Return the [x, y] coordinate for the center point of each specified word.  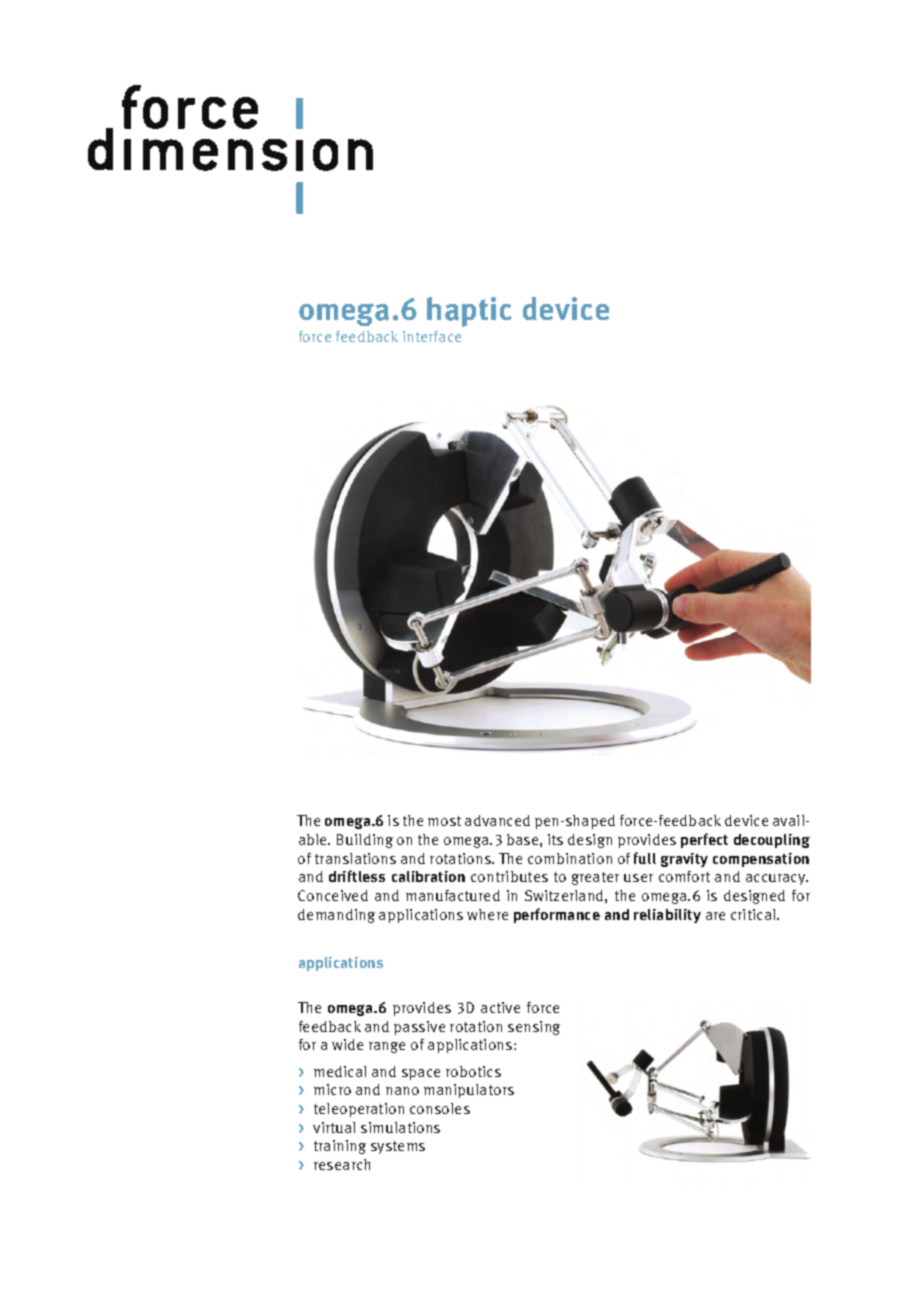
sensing [534, 1028]
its [555, 839]
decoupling [772, 841]
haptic [469, 312]
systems [398, 1147]
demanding [336, 916]
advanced [497, 820]
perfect [704, 840]
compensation [761, 860]
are [715, 916]
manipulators [469, 1091]
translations [355, 858]
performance [557, 915]
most [444, 821]
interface [432, 336]
